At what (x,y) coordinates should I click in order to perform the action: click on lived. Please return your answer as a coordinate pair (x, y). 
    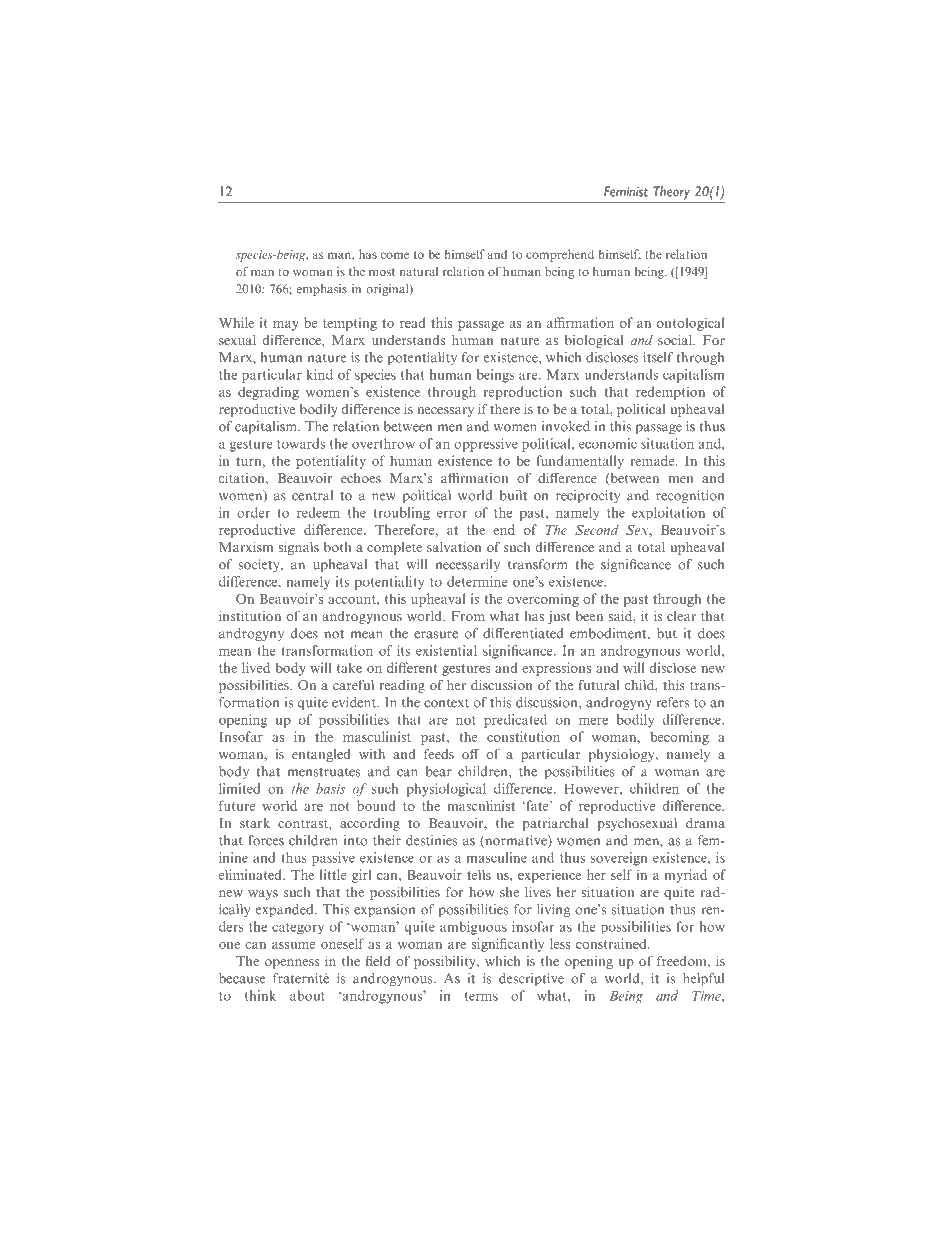
    Looking at the image, I should click on (256, 667).
